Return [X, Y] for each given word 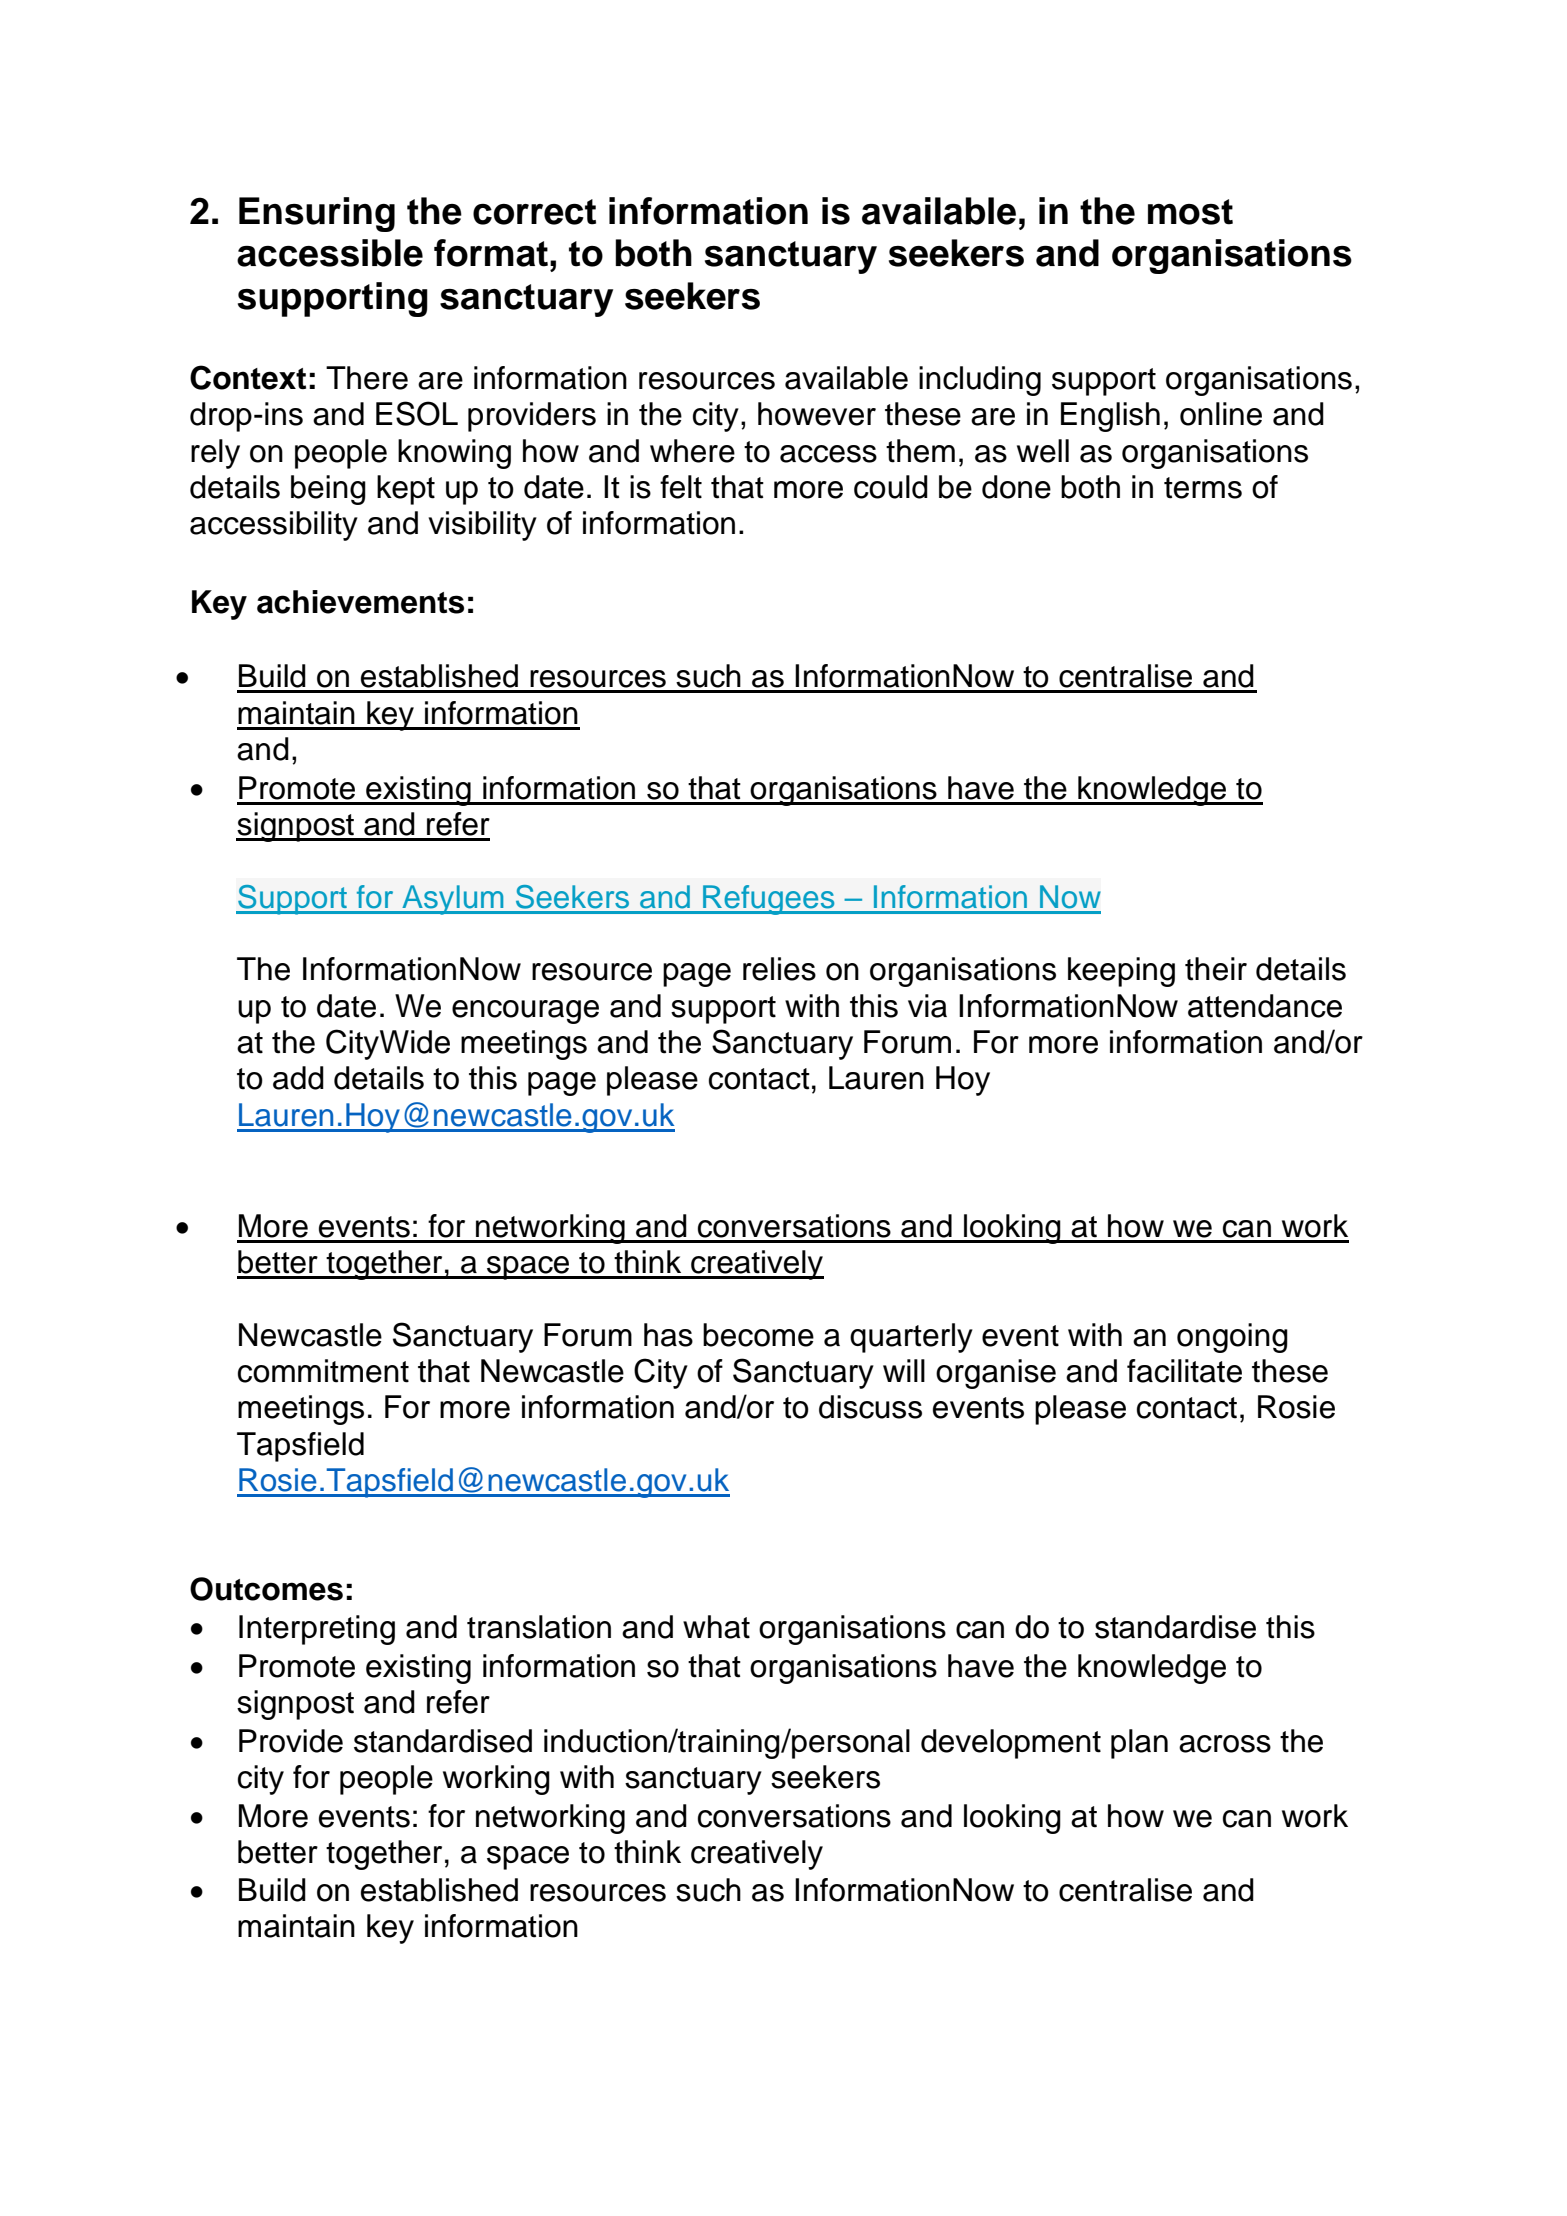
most [1190, 212]
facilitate [1184, 1371]
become [758, 1335]
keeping [1121, 972]
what [716, 1627]
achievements [360, 602]
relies [779, 969]
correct [534, 212]
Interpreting [317, 1630]
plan [1139, 1744]
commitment [323, 1371]
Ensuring [317, 214]
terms [1203, 488]
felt [681, 487]
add [298, 1078]
